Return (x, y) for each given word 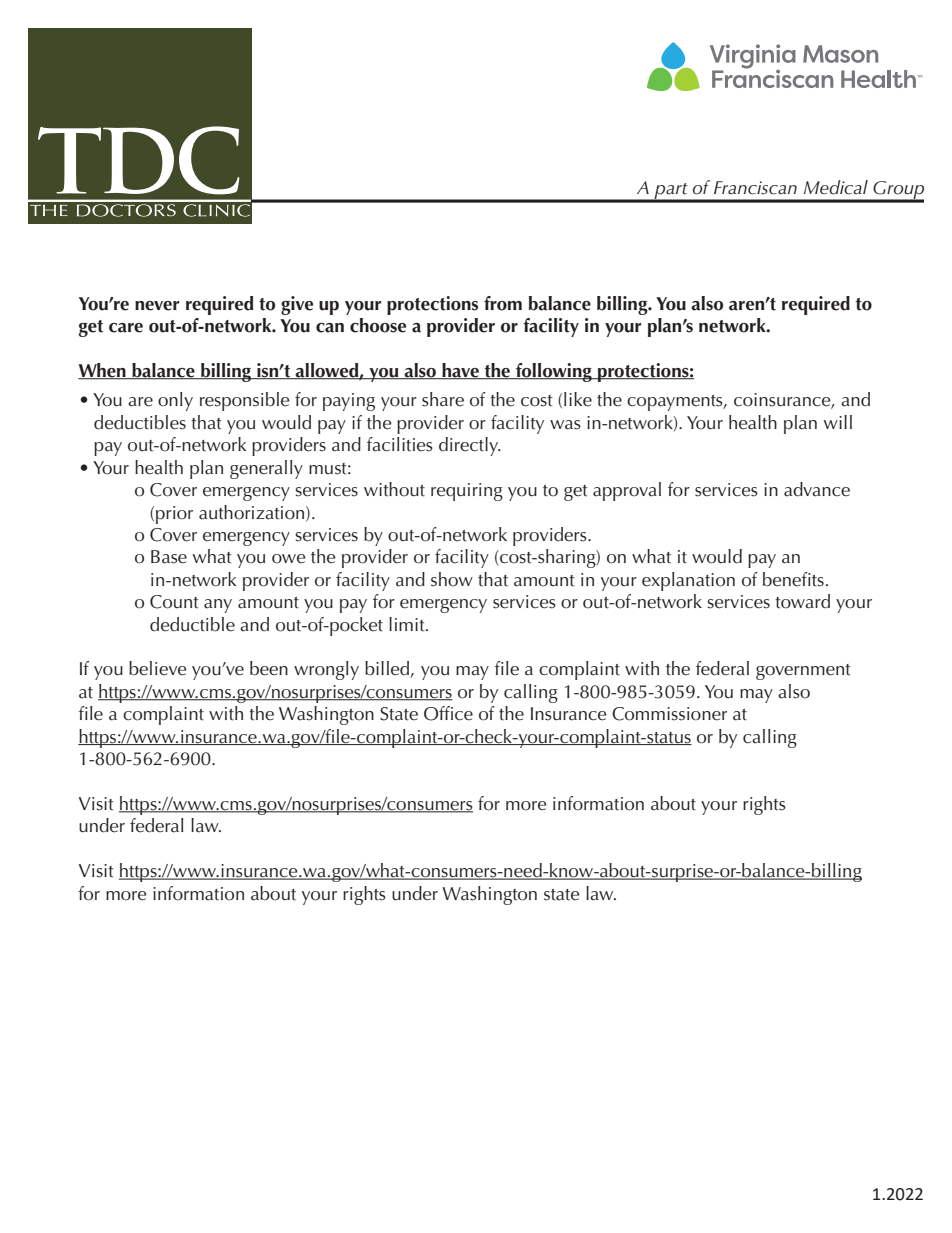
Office (448, 713)
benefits (793, 579)
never (157, 306)
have (460, 371)
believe (158, 668)
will (838, 422)
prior (174, 515)
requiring (467, 492)
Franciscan (755, 188)
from (503, 303)
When (103, 371)
